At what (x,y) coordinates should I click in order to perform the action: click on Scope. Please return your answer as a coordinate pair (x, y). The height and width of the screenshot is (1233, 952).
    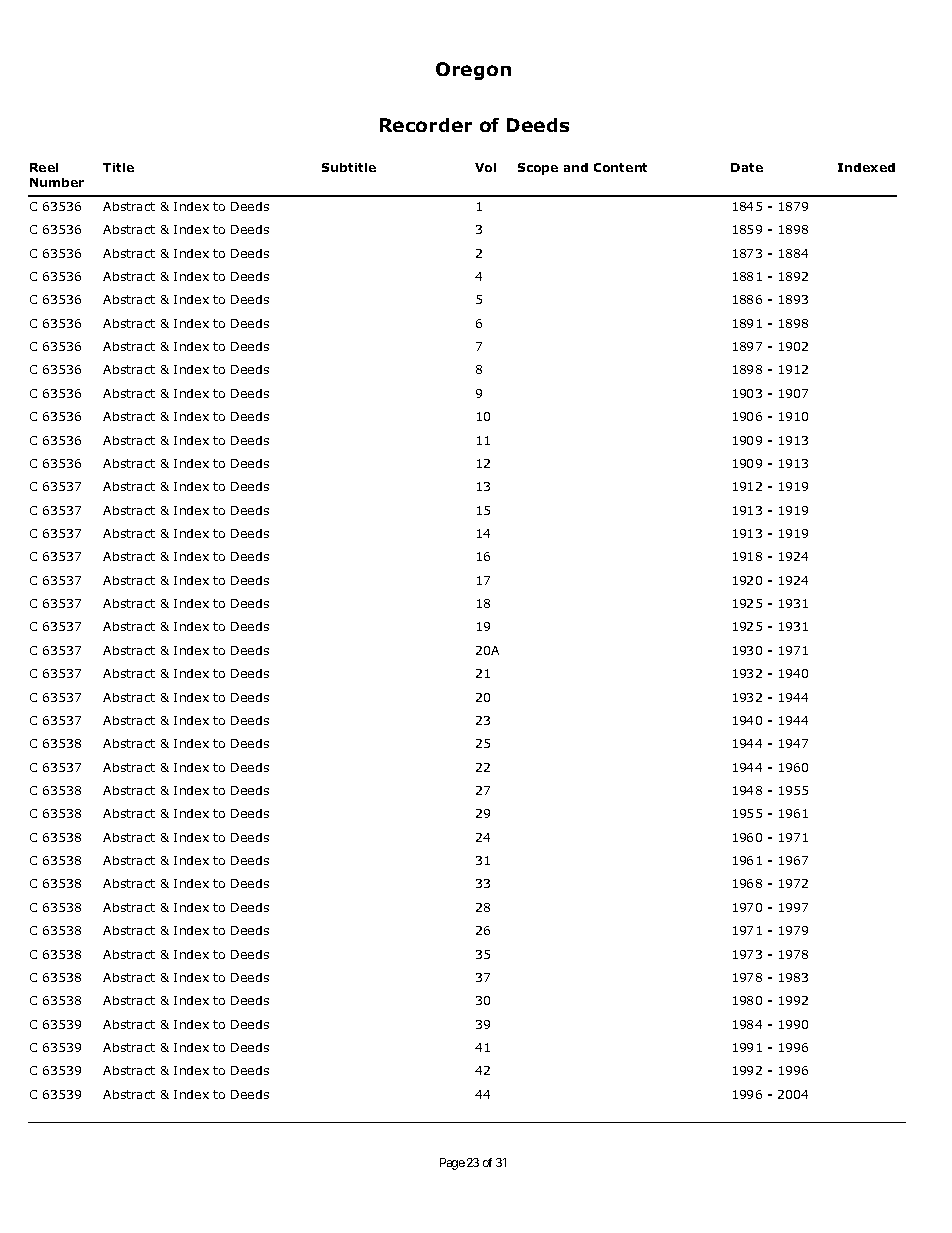
    Looking at the image, I should click on (538, 169).
